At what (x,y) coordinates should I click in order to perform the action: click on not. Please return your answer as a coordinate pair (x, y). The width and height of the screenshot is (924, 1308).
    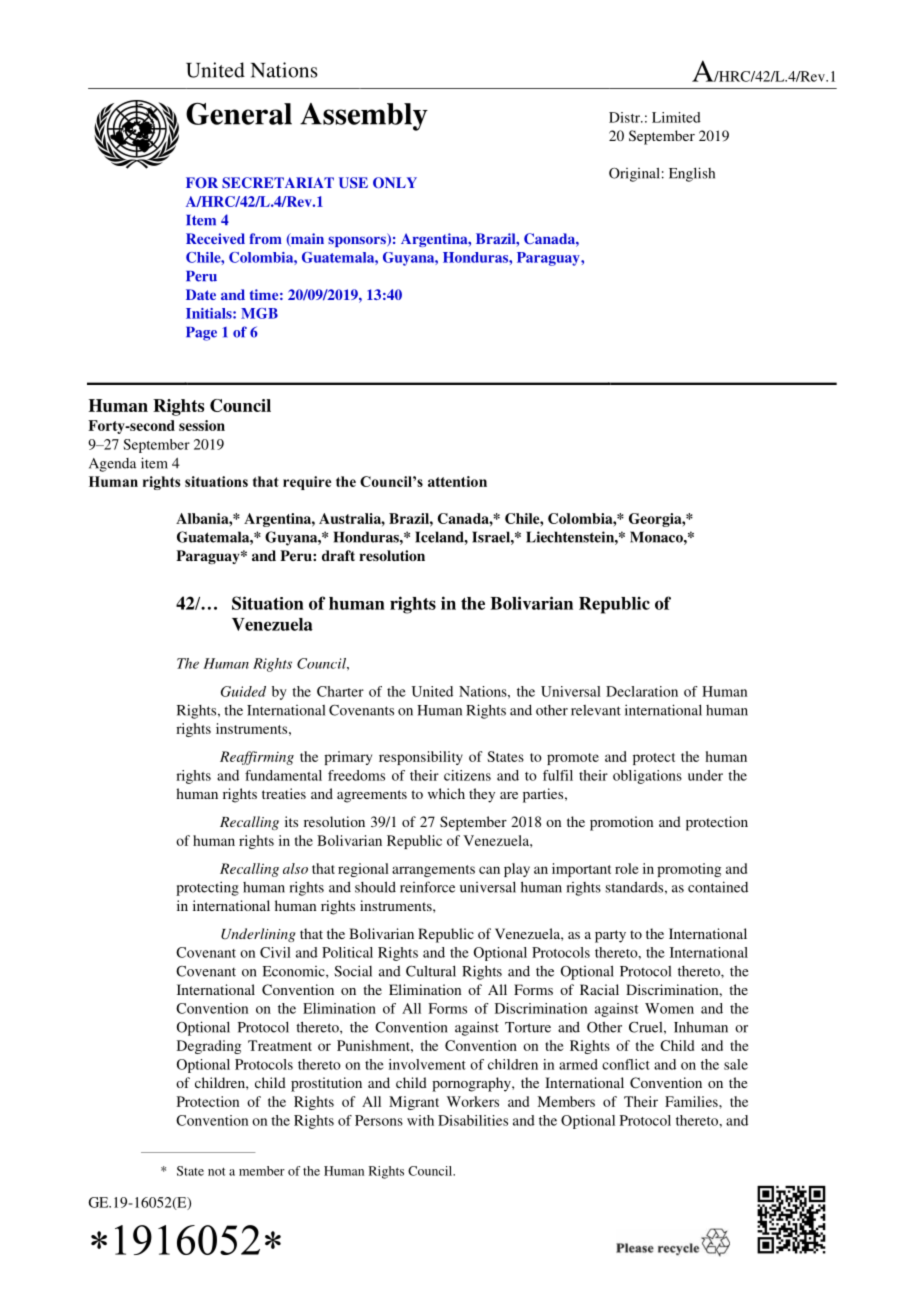
    Looking at the image, I should click on (216, 1172).
